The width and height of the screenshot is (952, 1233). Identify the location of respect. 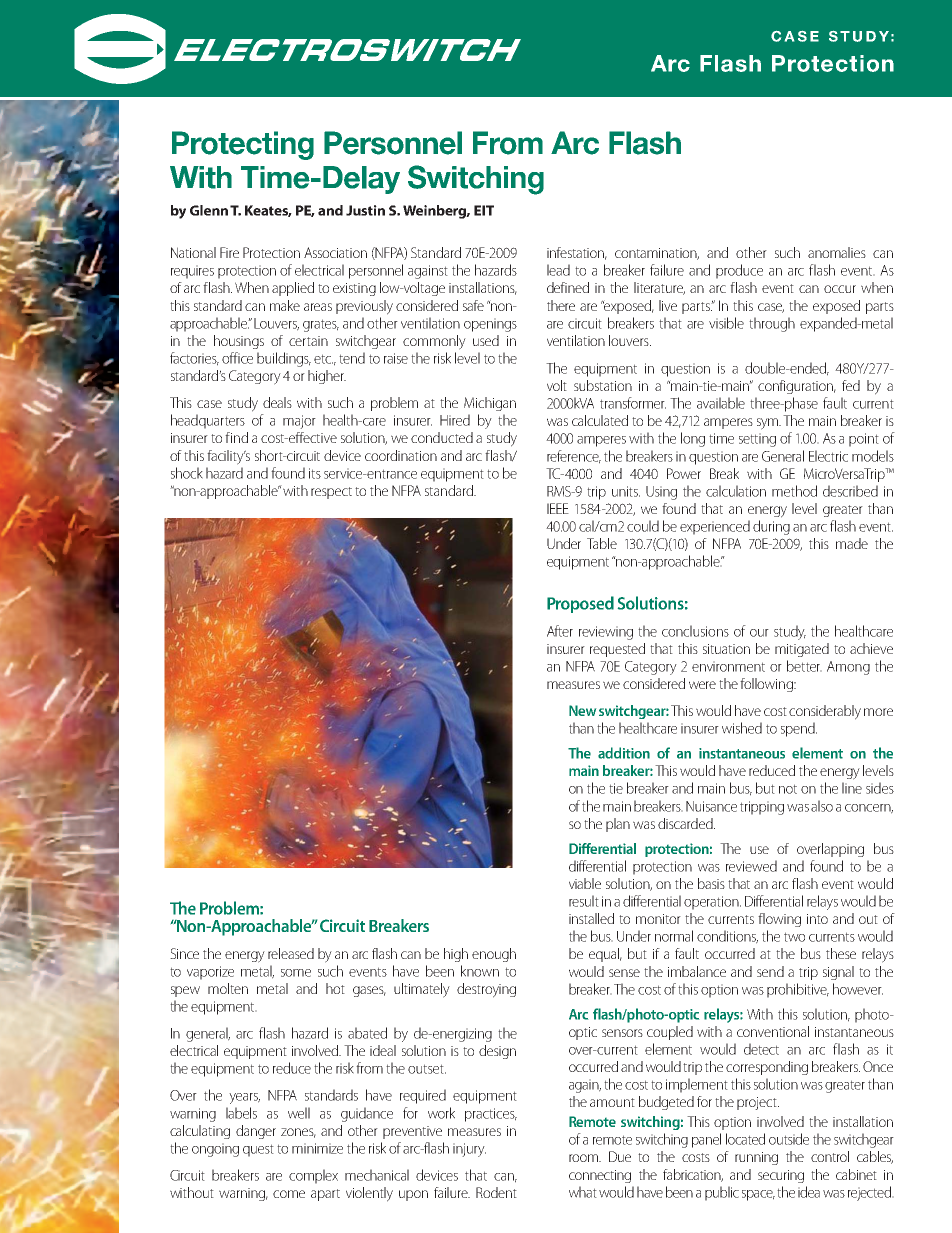
(331, 493).
